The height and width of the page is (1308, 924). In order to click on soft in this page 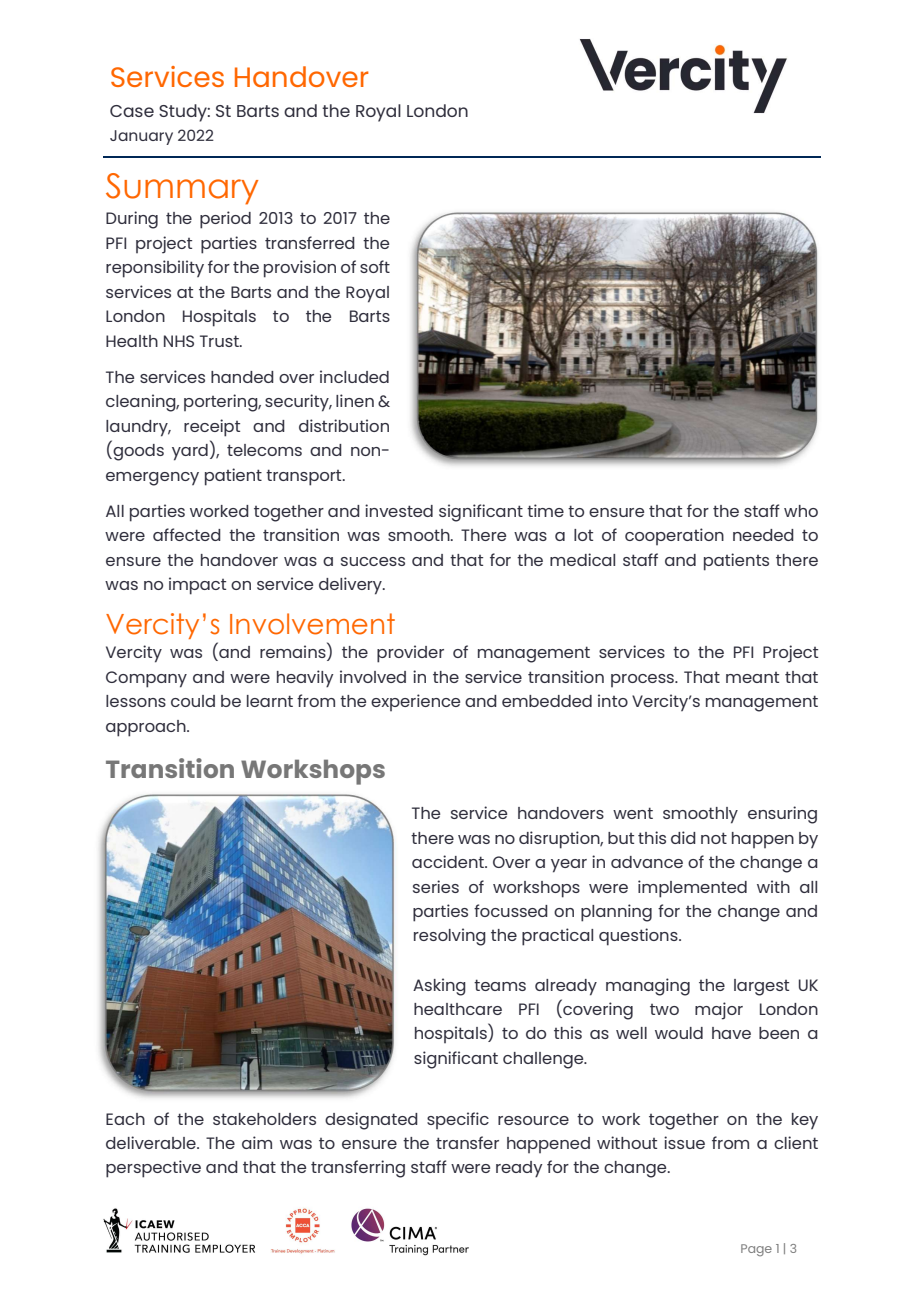, I will do `click(375, 266)`.
